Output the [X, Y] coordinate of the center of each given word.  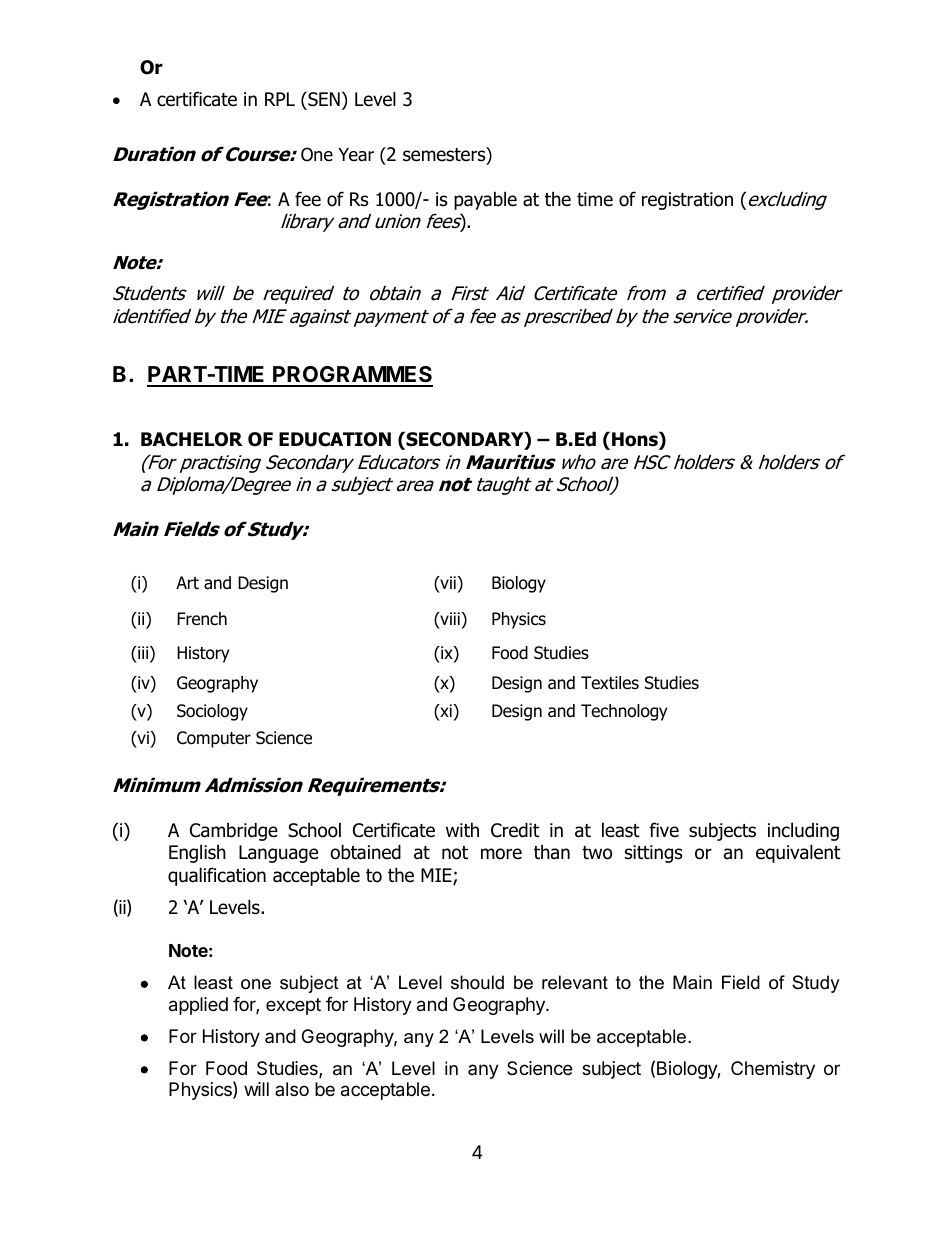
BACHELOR [192, 439]
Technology [624, 712]
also [292, 1089]
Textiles [610, 683]
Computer [214, 739]
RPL [280, 99]
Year [356, 155]
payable [485, 200]
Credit [515, 830]
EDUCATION [335, 439]
